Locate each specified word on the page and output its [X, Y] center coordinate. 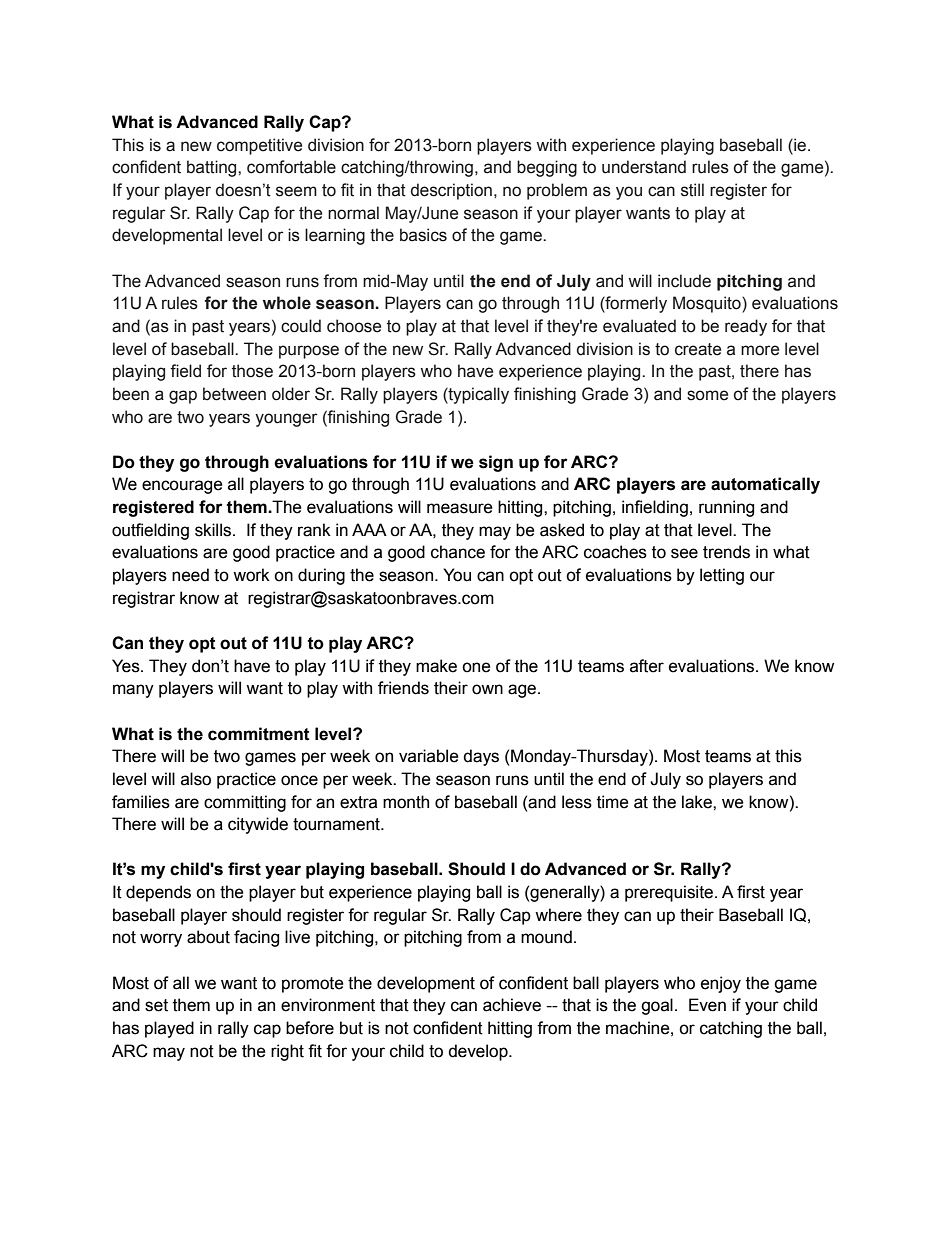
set [156, 1005]
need [190, 575]
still [692, 190]
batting [213, 168]
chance [458, 552]
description [451, 191]
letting [722, 576]
